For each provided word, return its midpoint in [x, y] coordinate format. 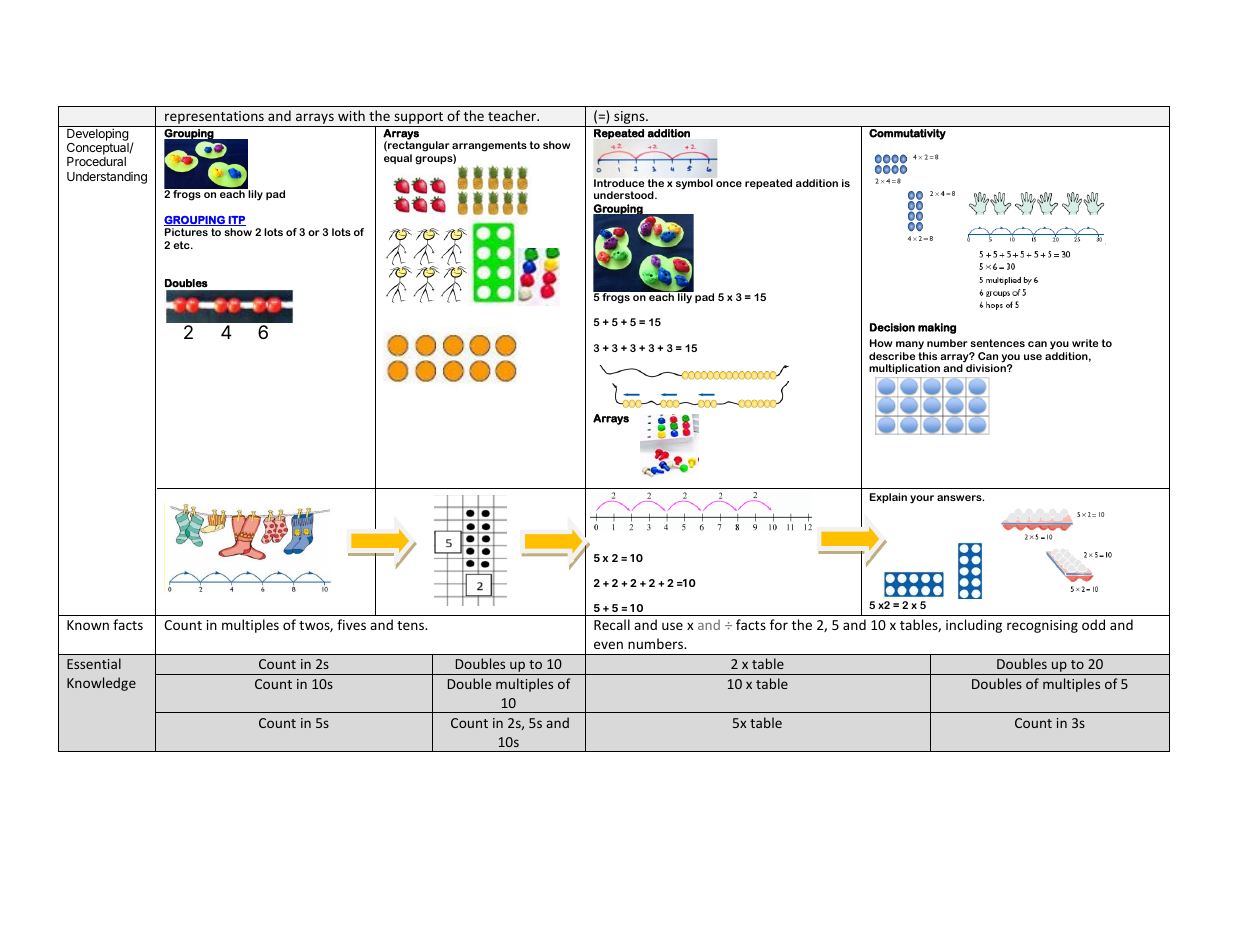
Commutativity [907, 134]
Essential [94, 663]
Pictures [186, 232]
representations [214, 119]
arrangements [489, 146]
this [927, 356]
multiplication [904, 369]
